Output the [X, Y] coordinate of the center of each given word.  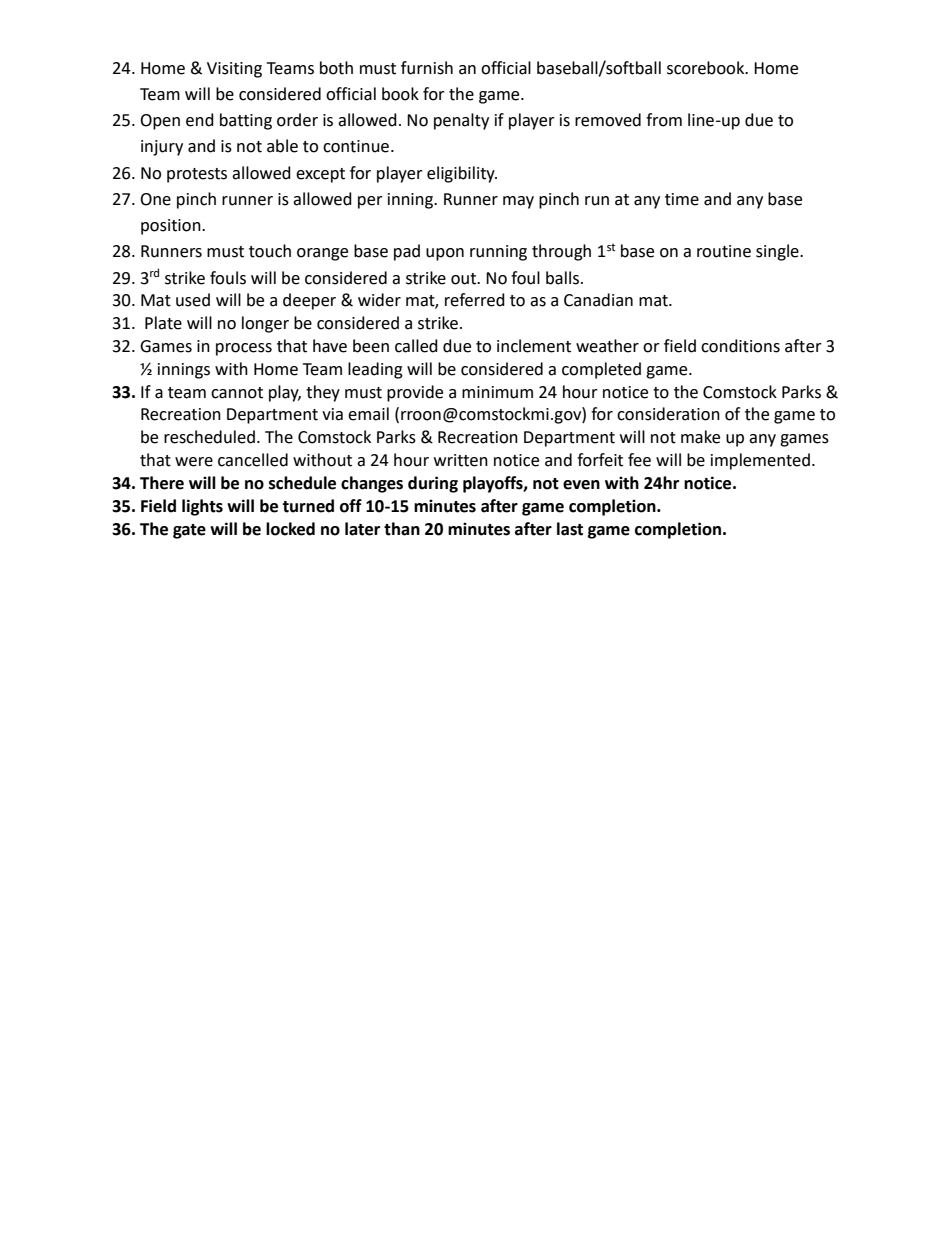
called [416, 346]
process [244, 349]
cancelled [253, 460]
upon [445, 254]
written [461, 460]
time [682, 199]
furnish [427, 68]
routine [724, 251]
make [700, 437]
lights [202, 507]
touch [270, 251]
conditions [740, 346]
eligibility [462, 174]
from [664, 120]
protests [197, 175]
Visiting [234, 70]
